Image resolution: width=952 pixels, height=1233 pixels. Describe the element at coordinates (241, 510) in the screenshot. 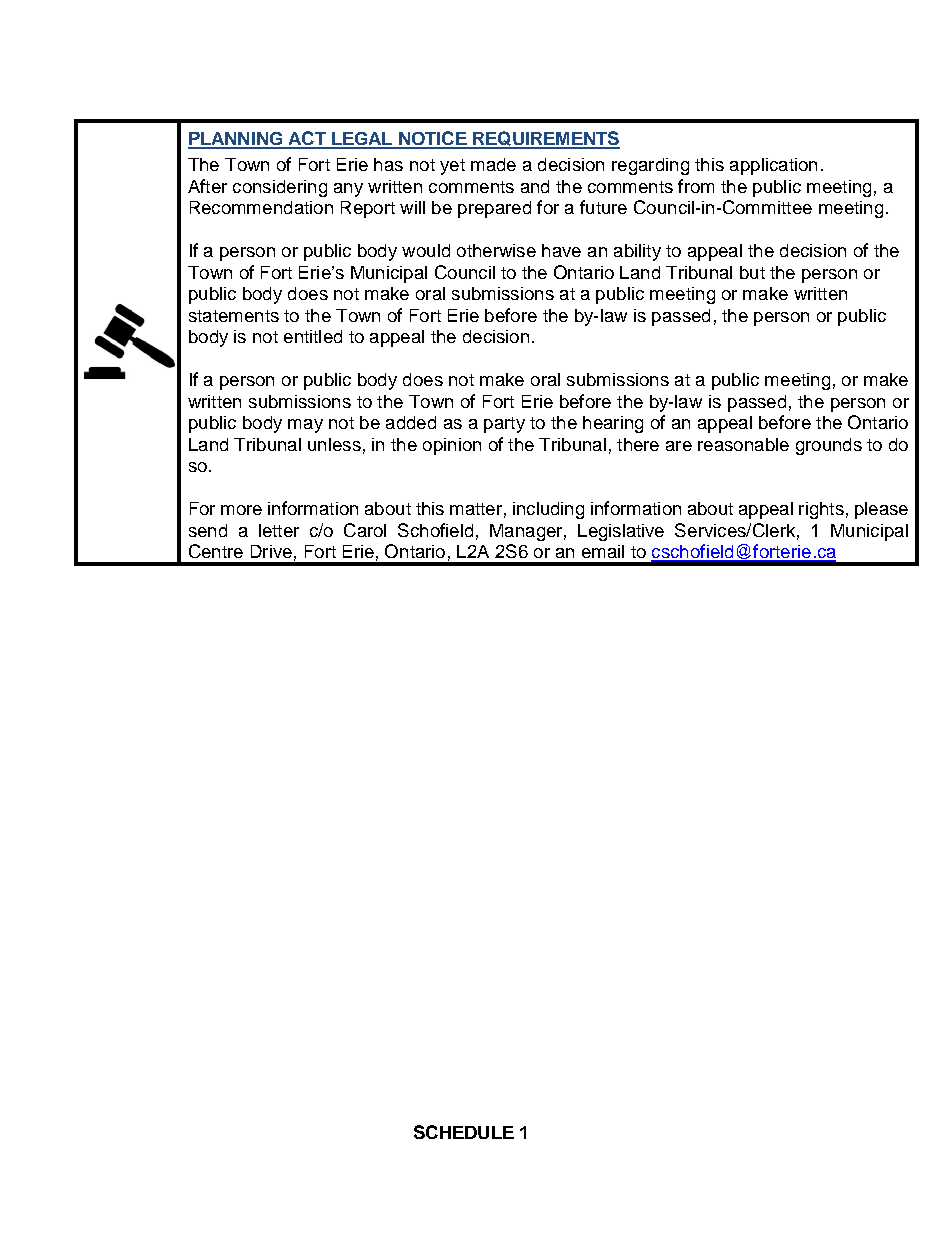

I see `more` at that location.
